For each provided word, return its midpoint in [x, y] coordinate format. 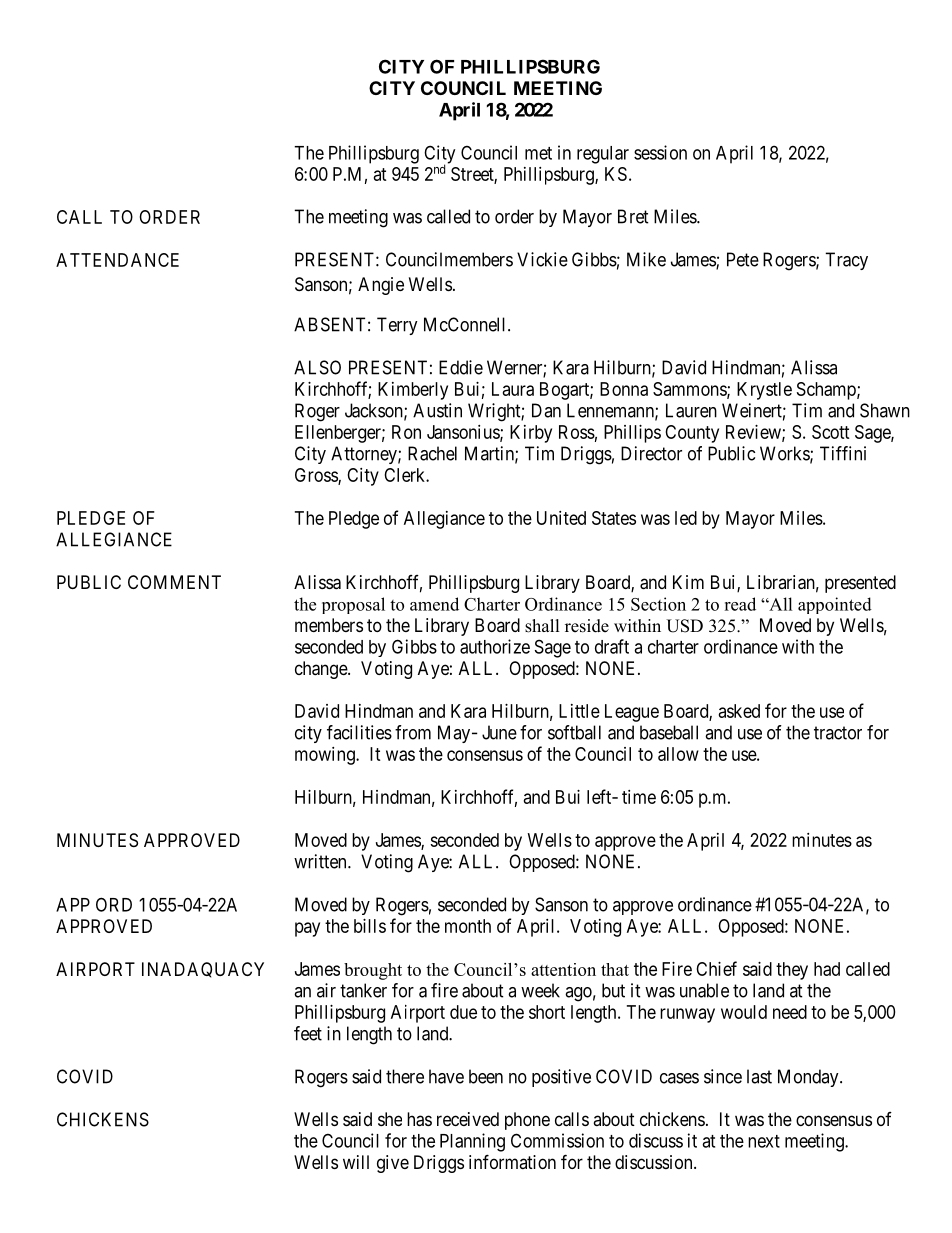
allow [678, 754]
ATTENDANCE [117, 260]
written [321, 861]
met [538, 153]
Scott [831, 432]
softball [574, 732]
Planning [472, 1142]
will [356, 1162]
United [561, 518]
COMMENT [174, 582]
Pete [743, 259]
